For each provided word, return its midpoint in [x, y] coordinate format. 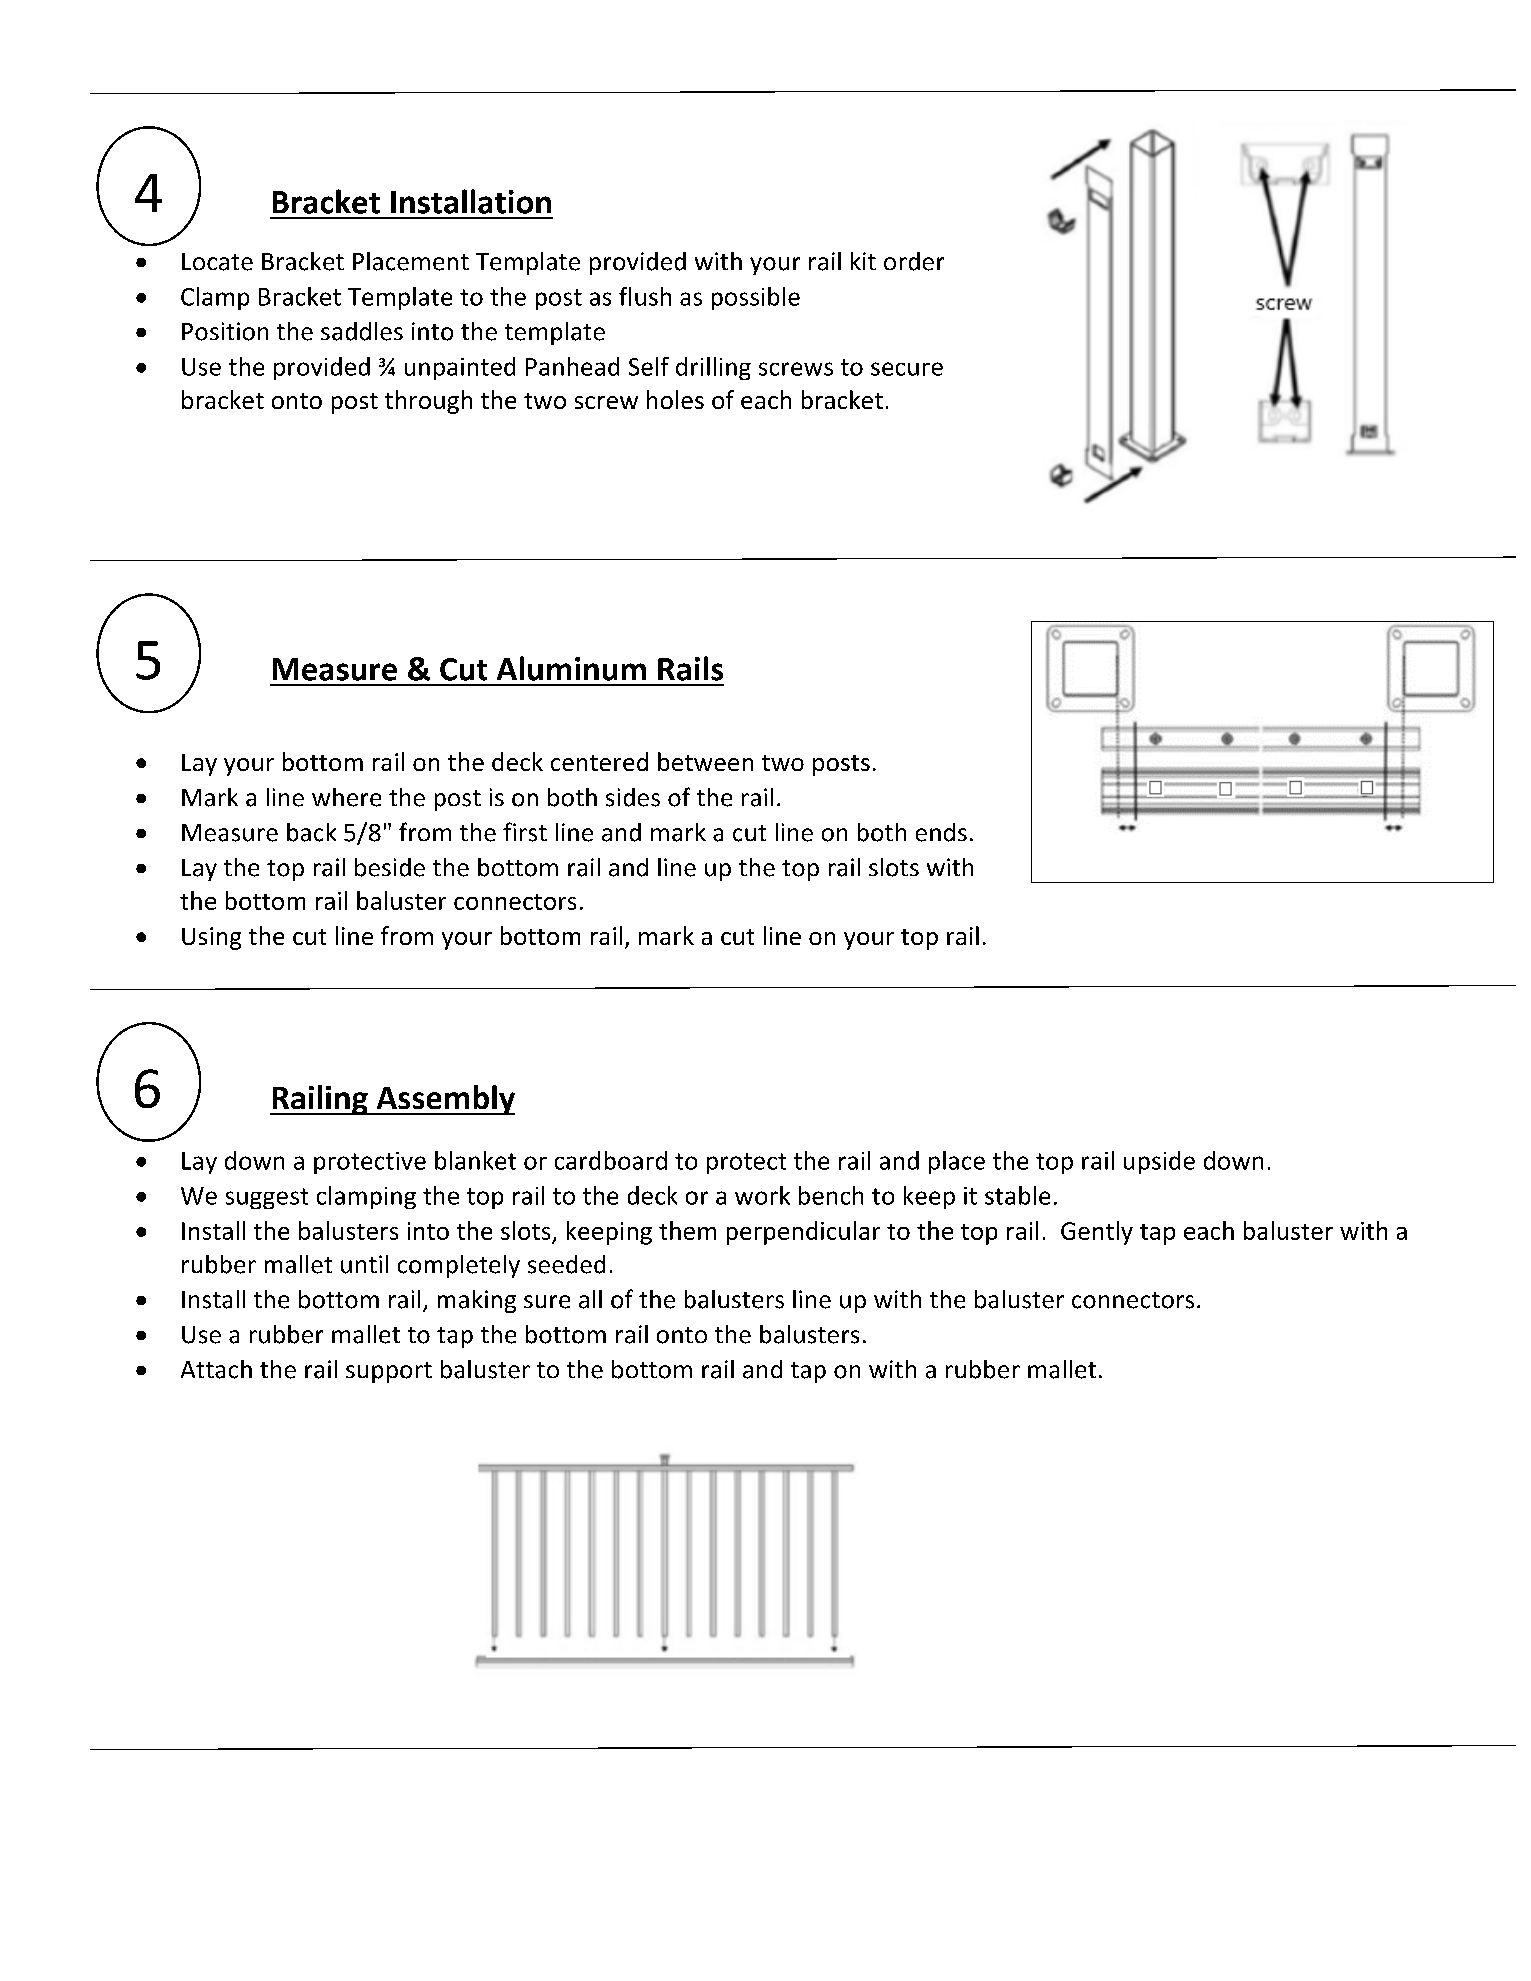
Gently [1097, 1233]
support [389, 1372]
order [914, 261]
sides [633, 797]
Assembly [444, 1100]
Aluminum [571, 668]
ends [941, 832]
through [428, 402]
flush [645, 296]
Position [225, 331]
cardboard [611, 1160]
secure [907, 369]
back [311, 832]
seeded [566, 1264]
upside [1159, 1162]
